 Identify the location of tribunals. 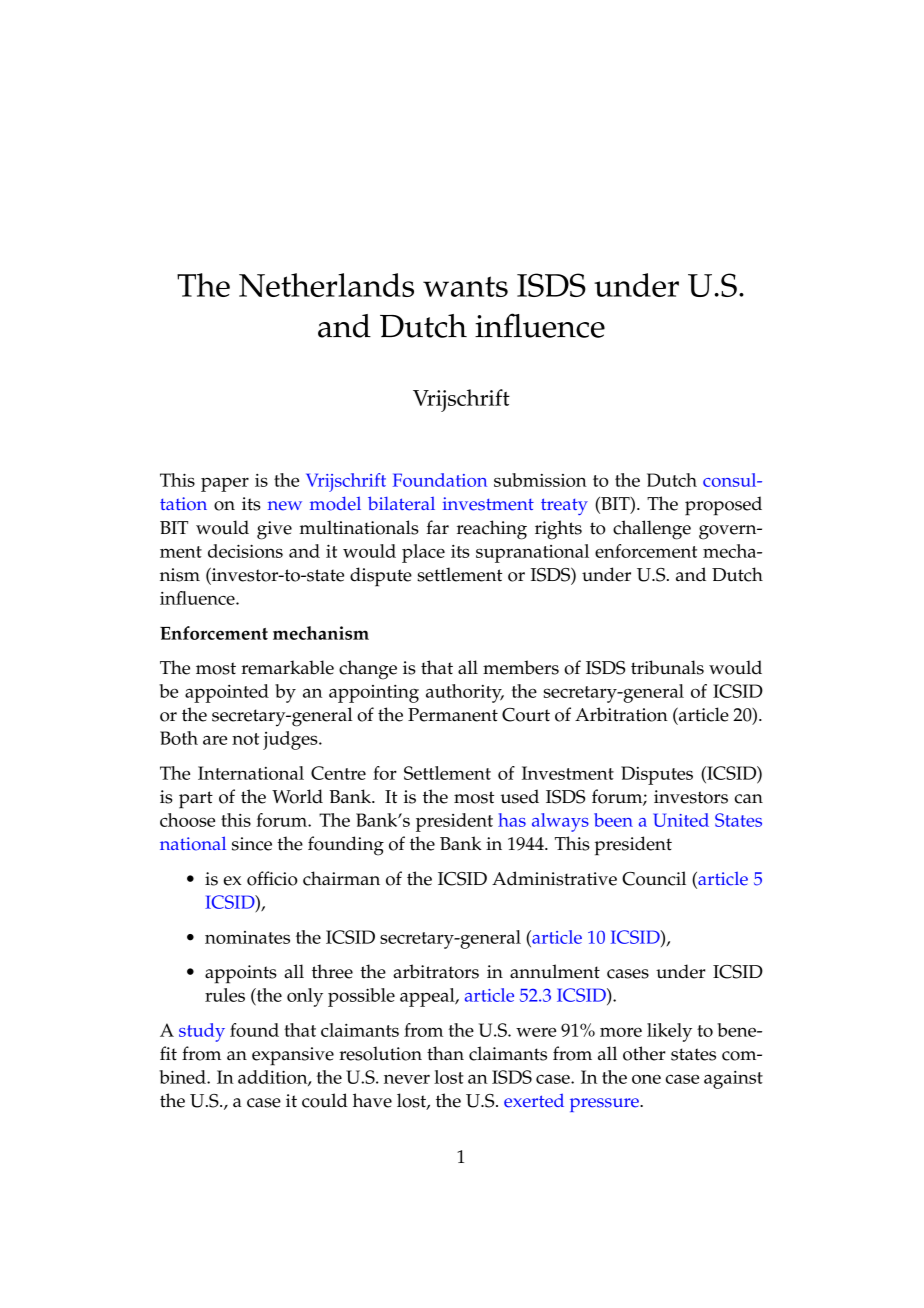
(667, 667).
